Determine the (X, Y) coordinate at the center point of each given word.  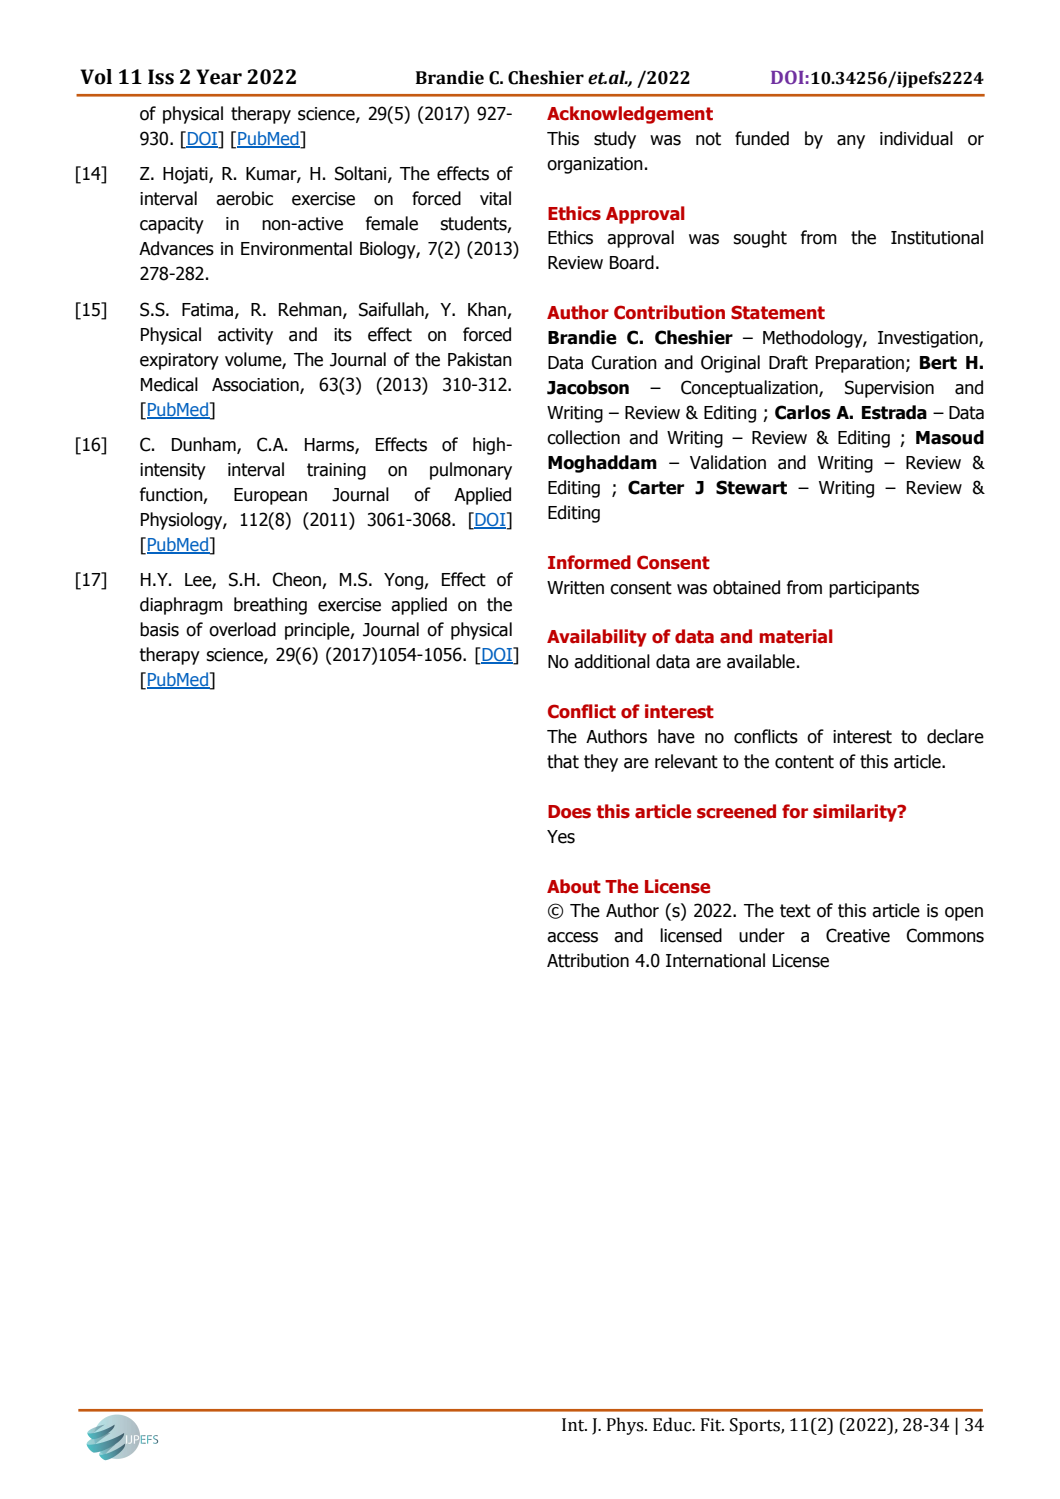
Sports (756, 1426)
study (615, 140)
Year (219, 77)
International (715, 960)
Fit (712, 1425)
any (851, 142)
